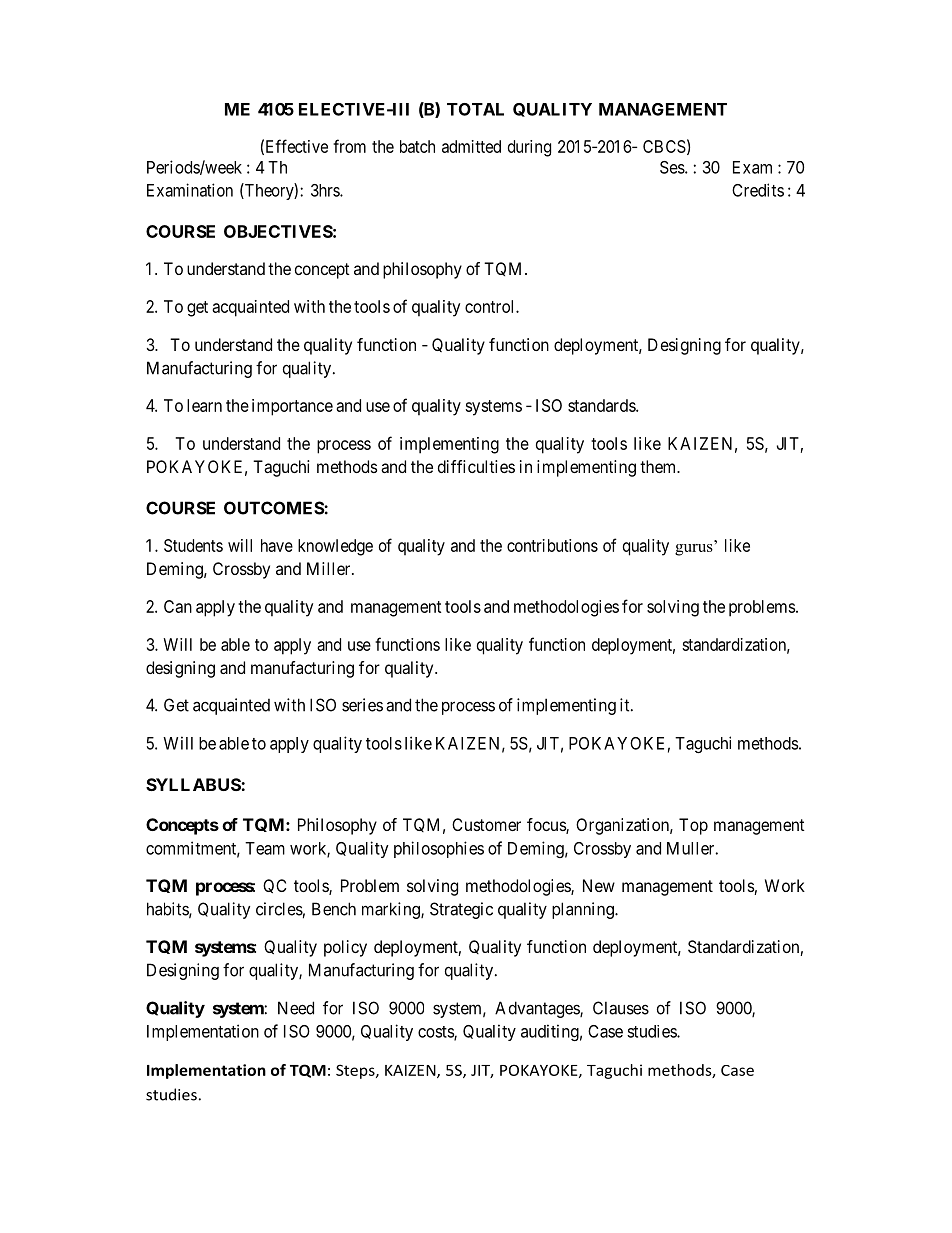  Describe the element at coordinates (693, 826) in the image. I see `Top` at that location.
